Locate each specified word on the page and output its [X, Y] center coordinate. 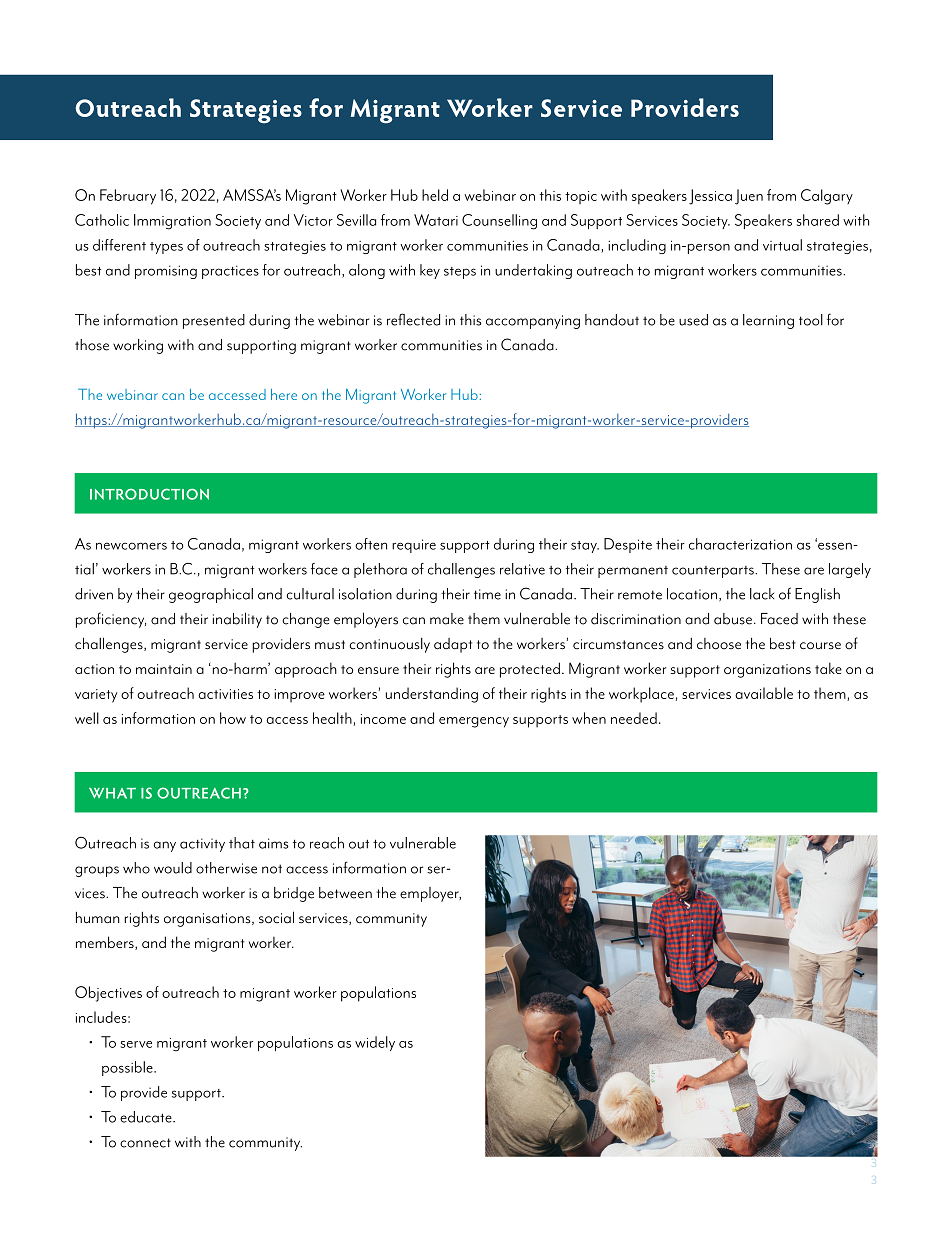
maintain [164, 669]
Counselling [499, 222]
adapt [453, 645]
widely [375, 1043]
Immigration [172, 222]
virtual [782, 245]
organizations [767, 671]
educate [147, 1117]
